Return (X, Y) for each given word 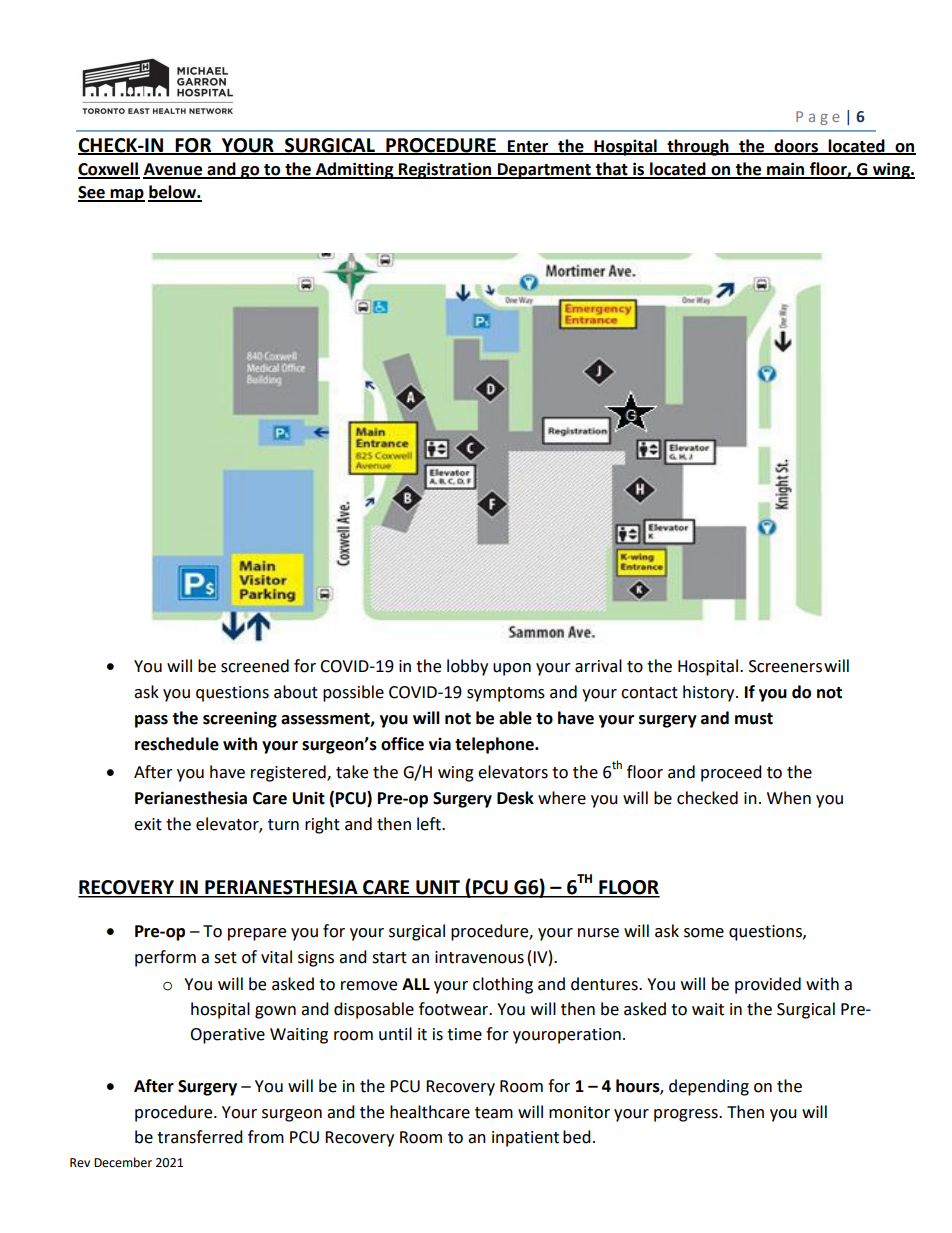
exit (148, 824)
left (430, 824)
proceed (731, 773)
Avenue (174, 170)
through (698, 147)
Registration (445, 170)
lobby (467, 667)
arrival (598, 666)
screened (255, 666)
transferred (200, 1137)
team (494, 1113)
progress (687, 1115)
